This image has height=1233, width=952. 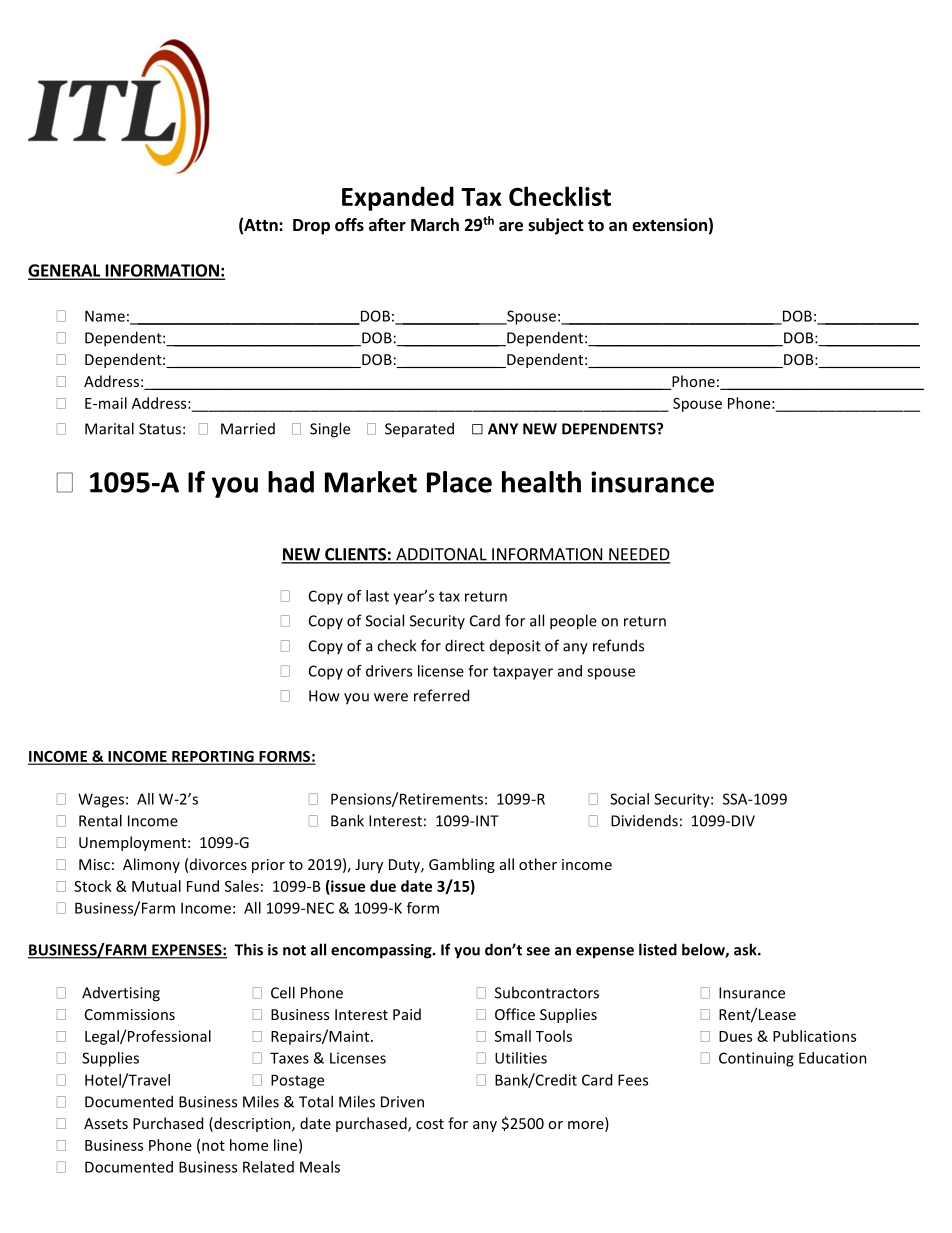 What do you see at coordinates (65, 271) in the image?
I see `GENERAL` at bounding box center [65, 271].
